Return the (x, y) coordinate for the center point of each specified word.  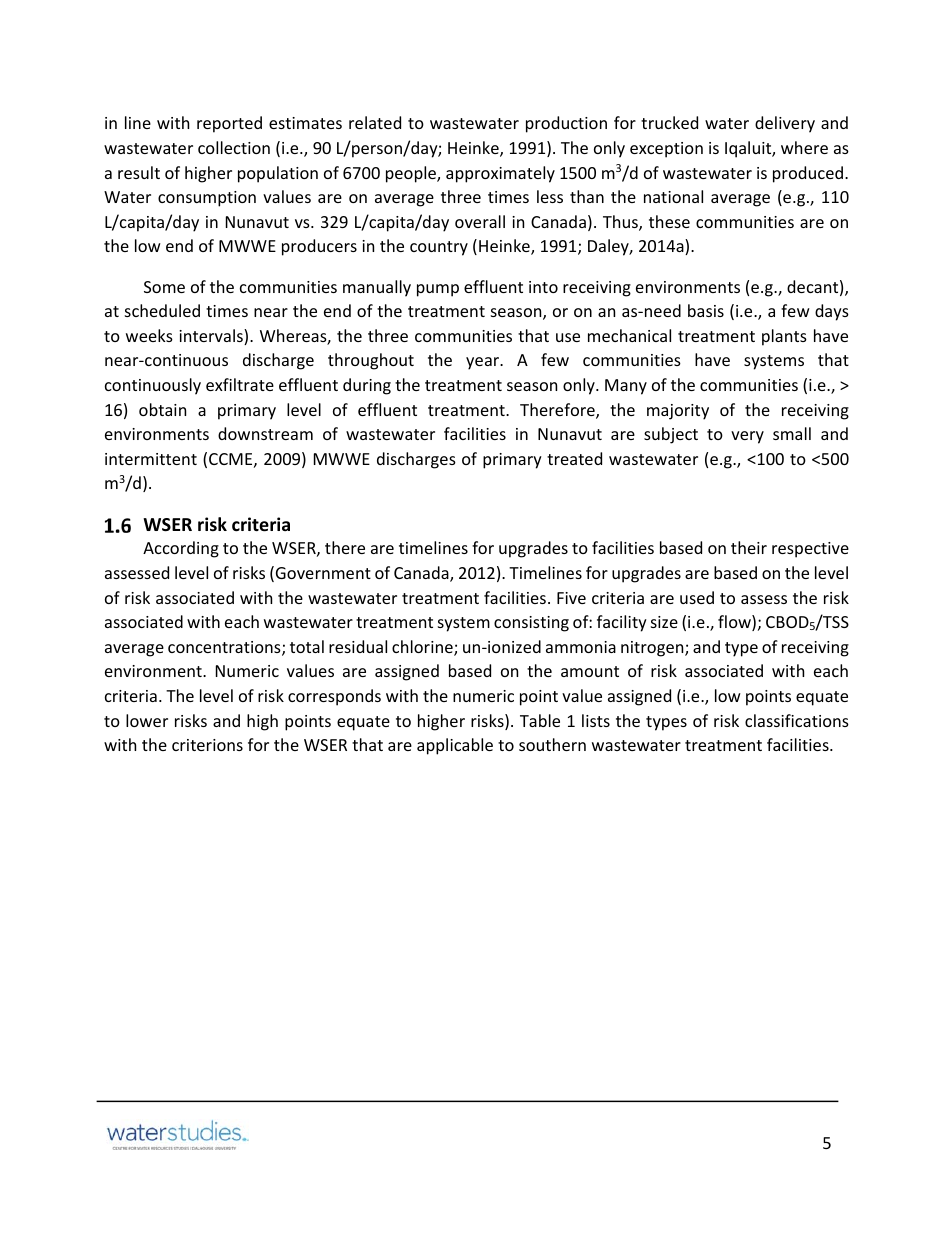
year (484, 363)
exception (666, 150)
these (669, 221)
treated (574, 458)
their (749, 547)
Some (164, 287)
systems (774, 362)
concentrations (225, 648)
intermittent (151, 459)
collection (234, 147)
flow (735, 623)
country (439, 248)
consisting (531, 624)
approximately (500, 174)
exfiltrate (240, 384)
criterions (207, 745)
